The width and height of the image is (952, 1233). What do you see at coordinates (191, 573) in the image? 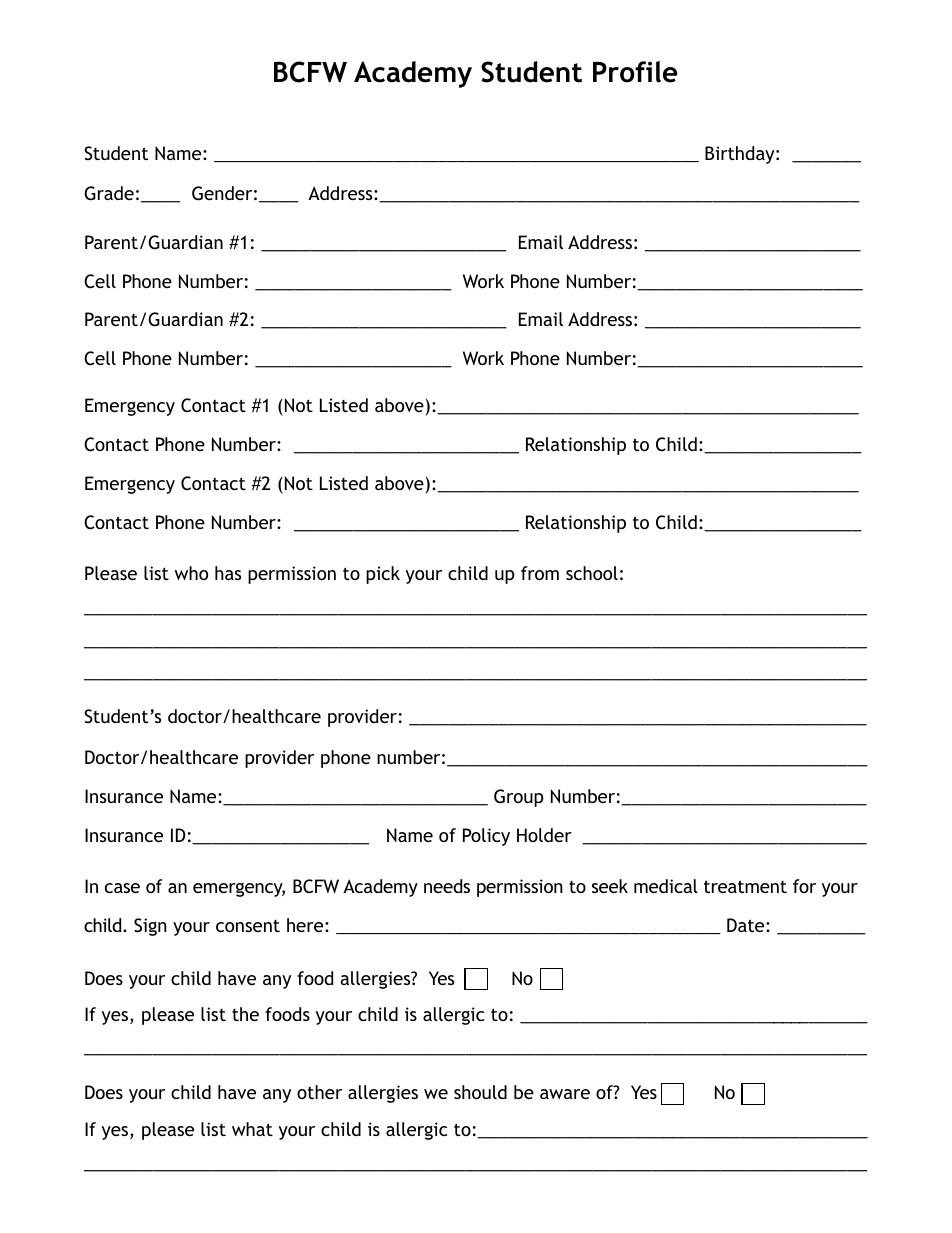
I see `who` at bounding box center [191, 573].
